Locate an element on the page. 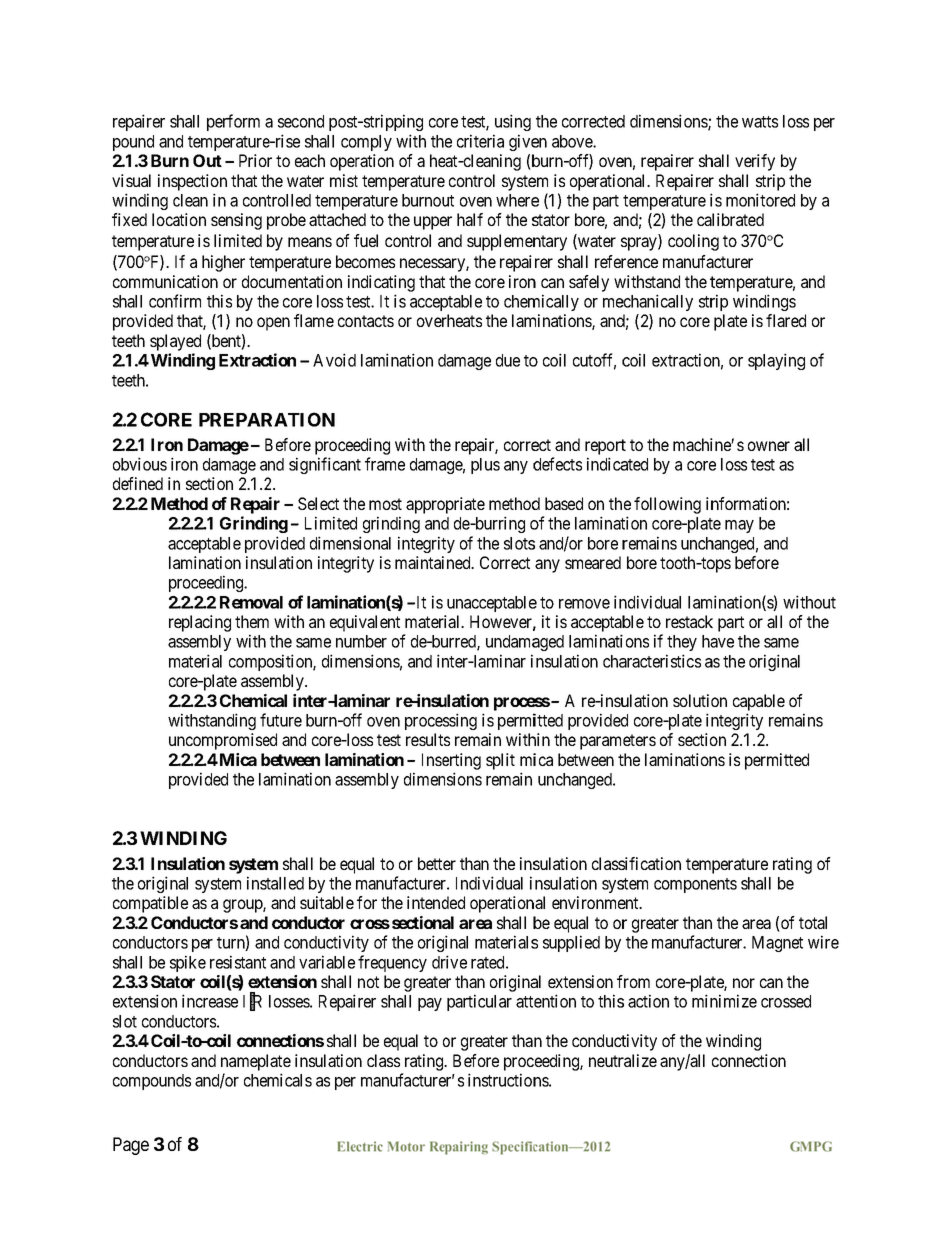  criteria is located at coordinates (480, 141).
